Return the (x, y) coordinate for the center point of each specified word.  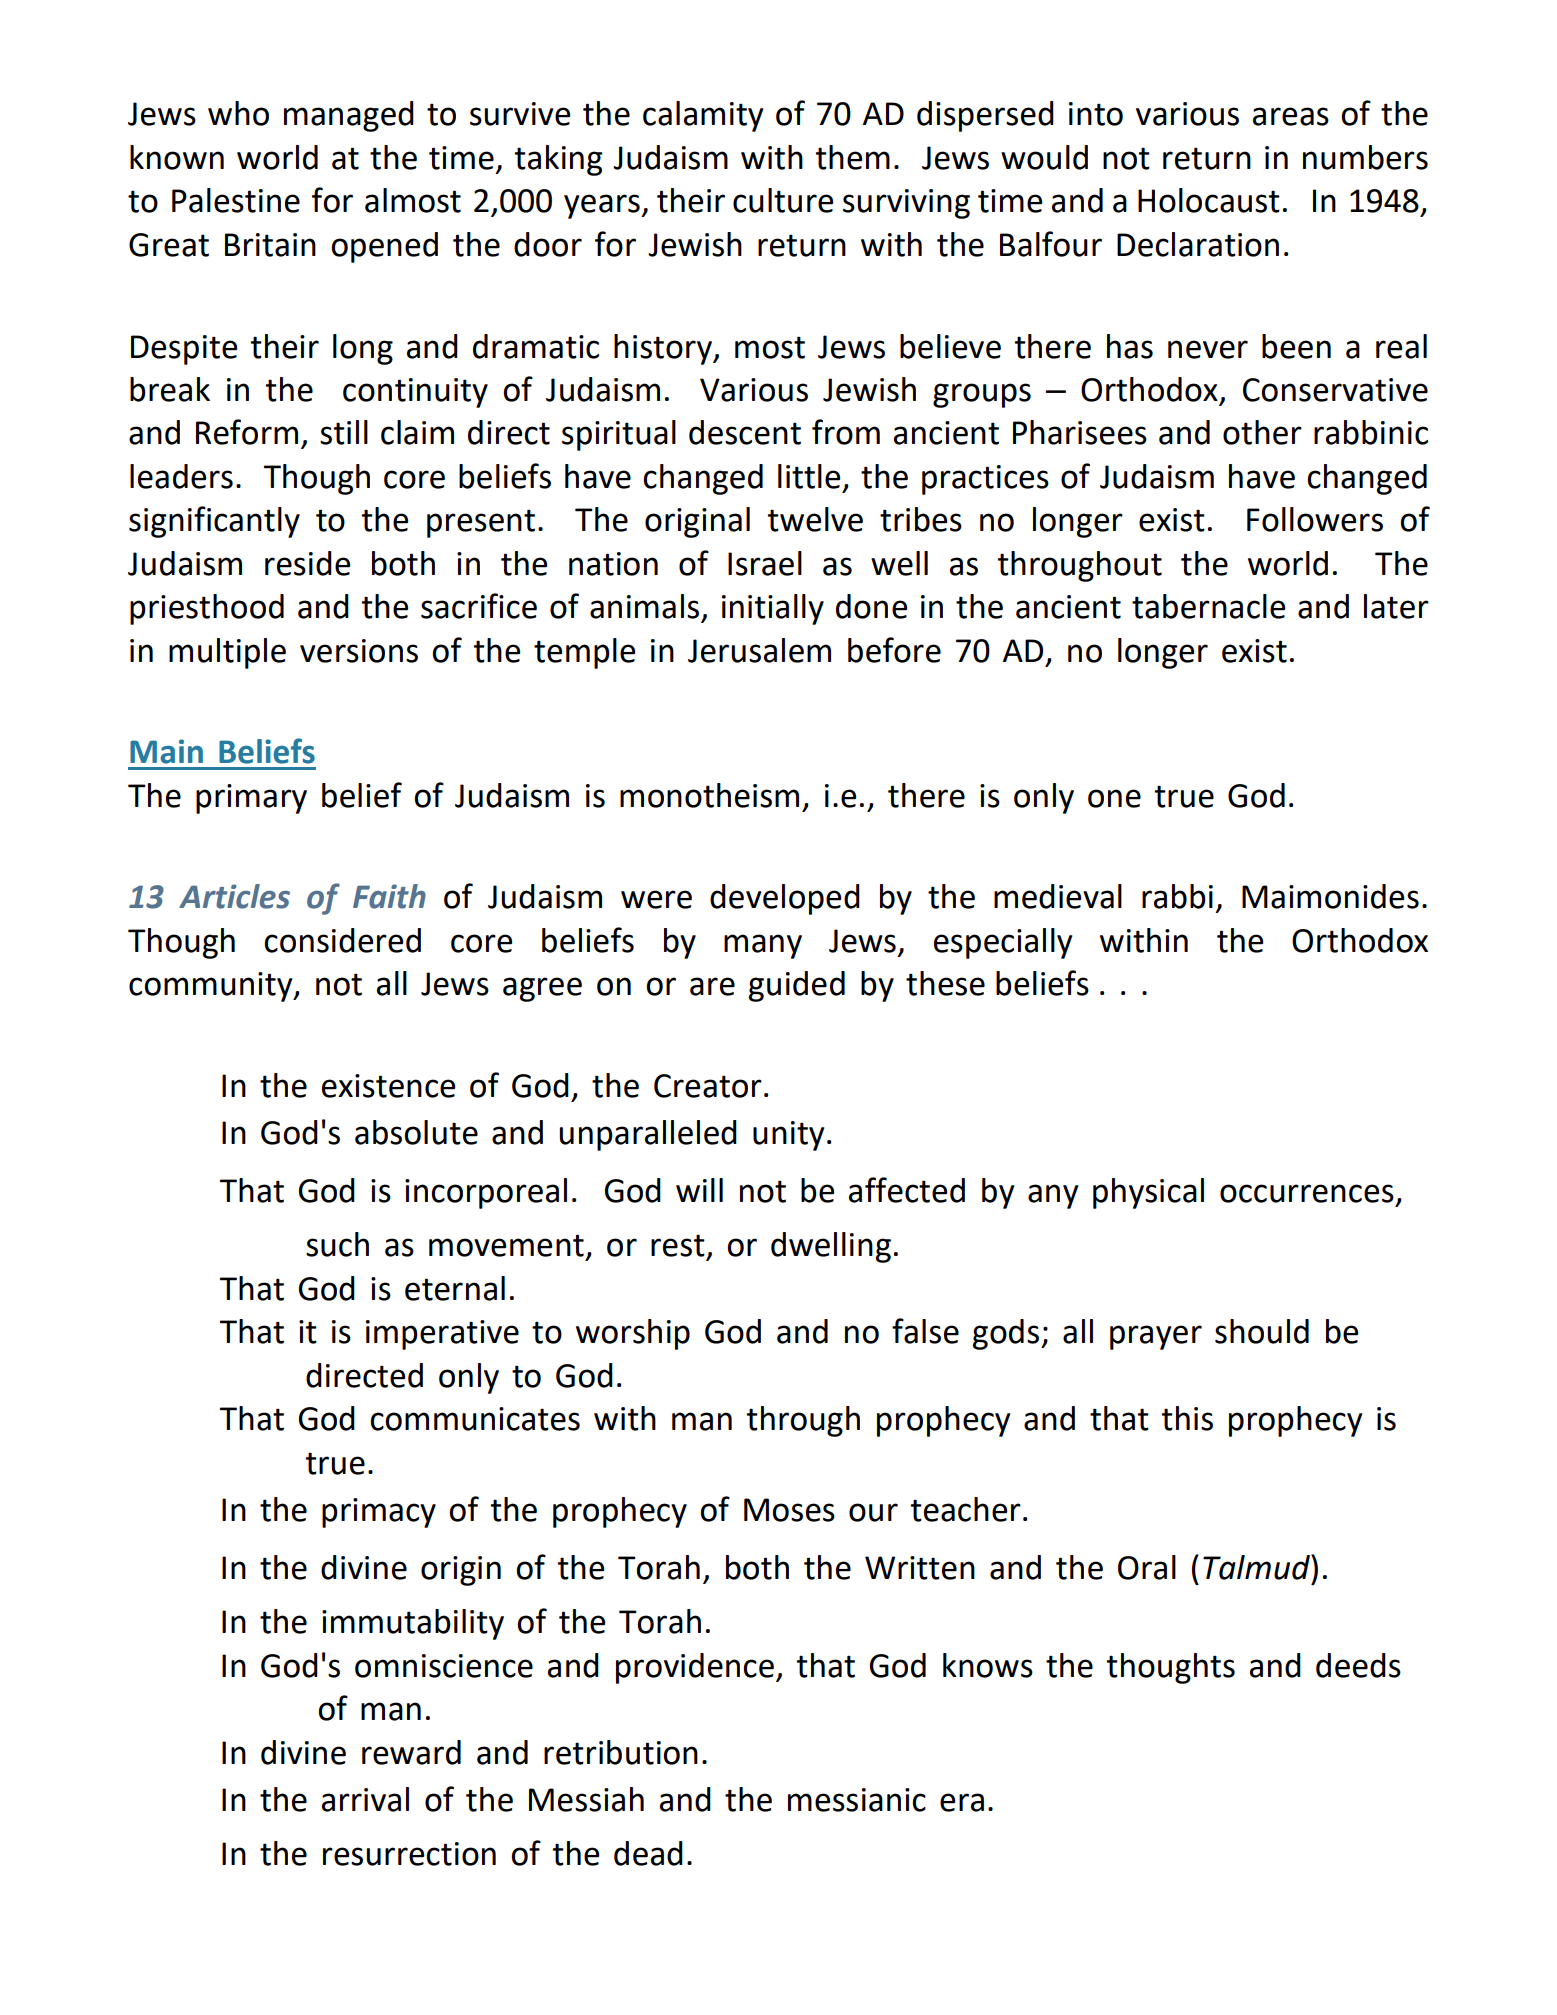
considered (342, 940)
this (1187, 1418)
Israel (765, 563)
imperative (442, 1335)
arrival (365, 1799)
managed (349, 116)
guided (797, 986)
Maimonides (1330, 896)
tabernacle (1208, 606)
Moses (789, 1510)
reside (307, 563)
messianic (857, 1800)
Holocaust (1209, 200)
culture (783, 200)
